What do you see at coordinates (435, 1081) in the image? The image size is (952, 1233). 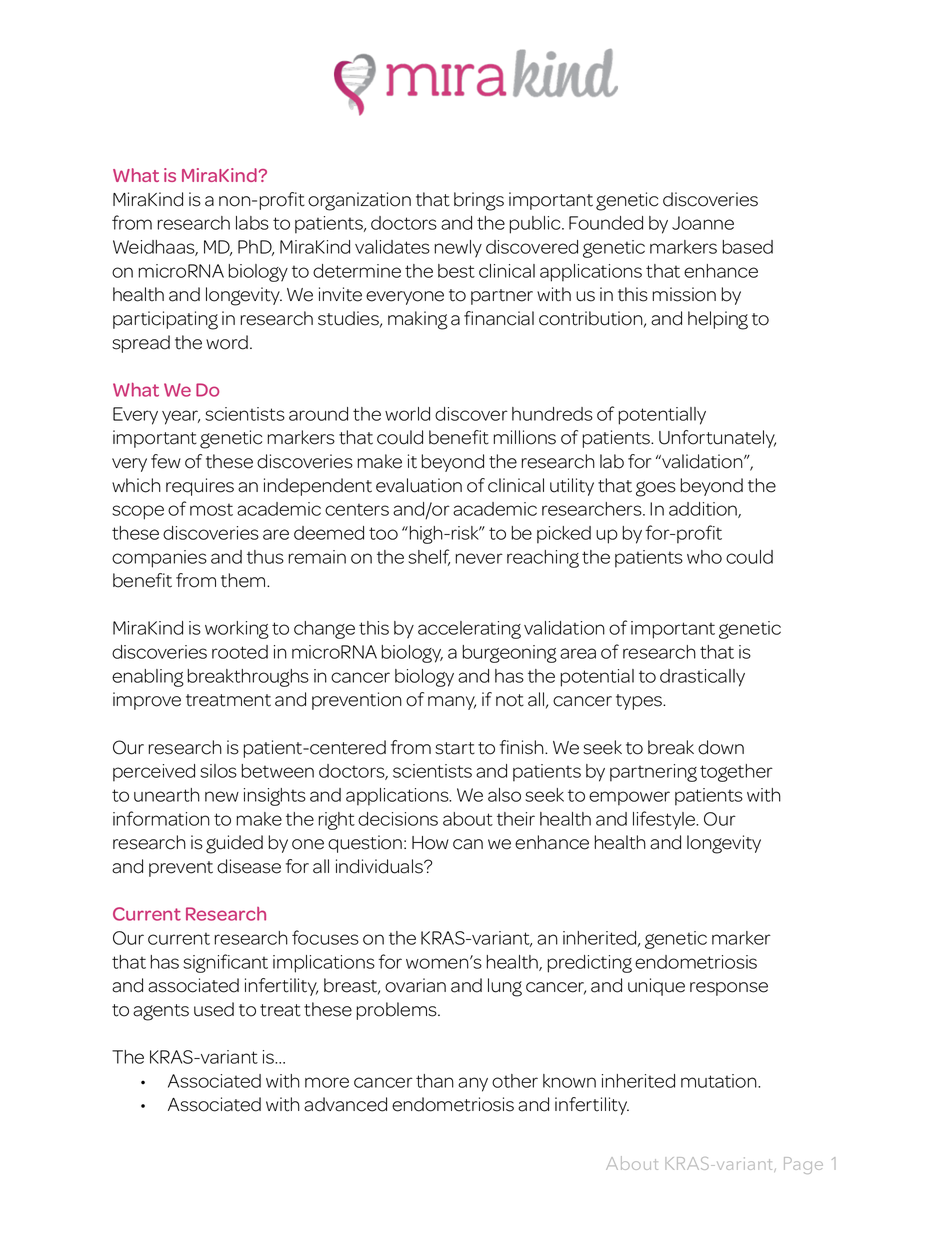 I see `than` at bounding box center [435, 1081].
